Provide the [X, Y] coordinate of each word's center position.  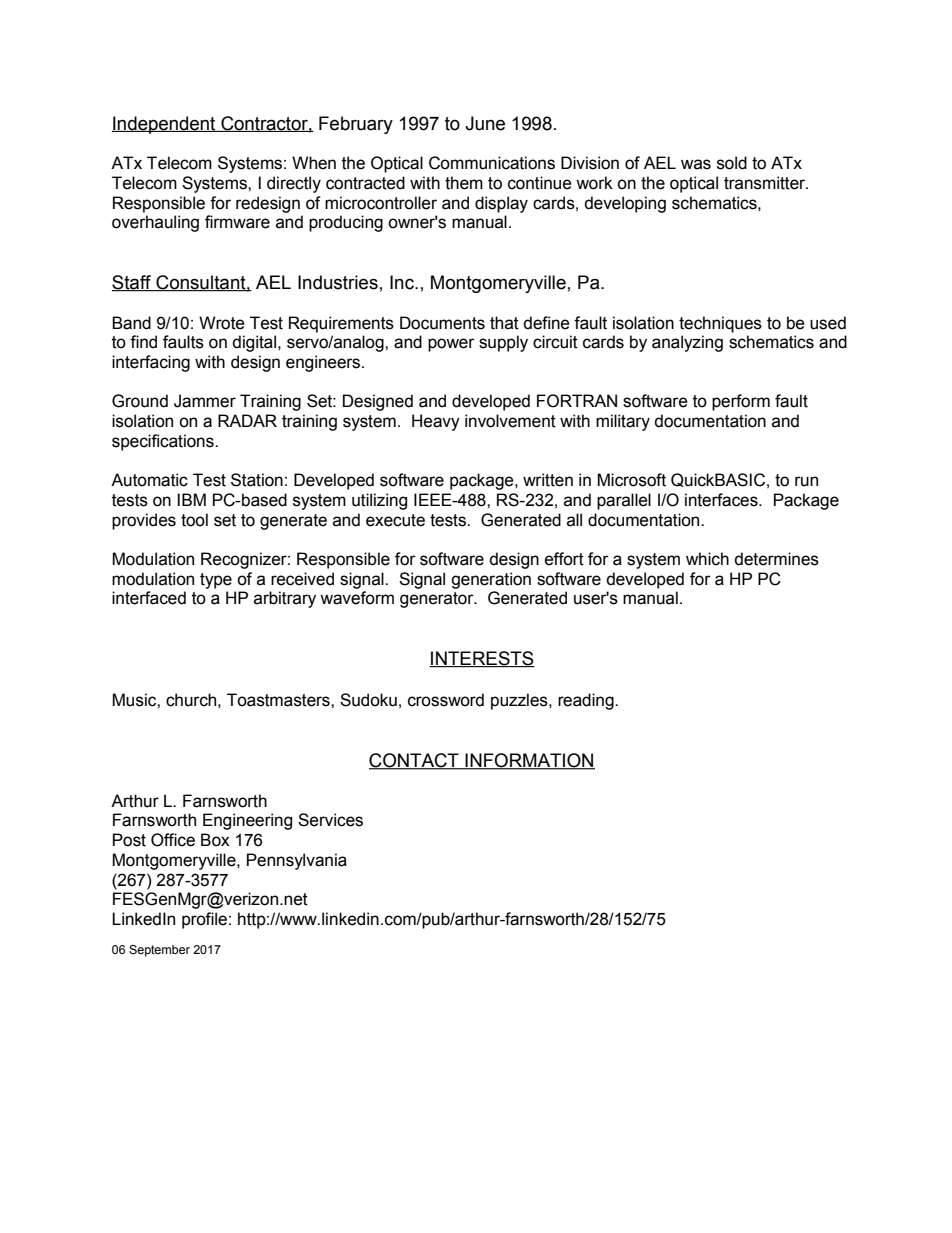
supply [503, 343]
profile [204, 920]
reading [587, 701]
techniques [720, 324]
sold [732, 163]
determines [776, 559]
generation [491, 580]
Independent [165, 125]
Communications [492, 163]
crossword [446, 700]
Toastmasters [279, 700]
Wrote [222, 323]
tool [194, 520]
